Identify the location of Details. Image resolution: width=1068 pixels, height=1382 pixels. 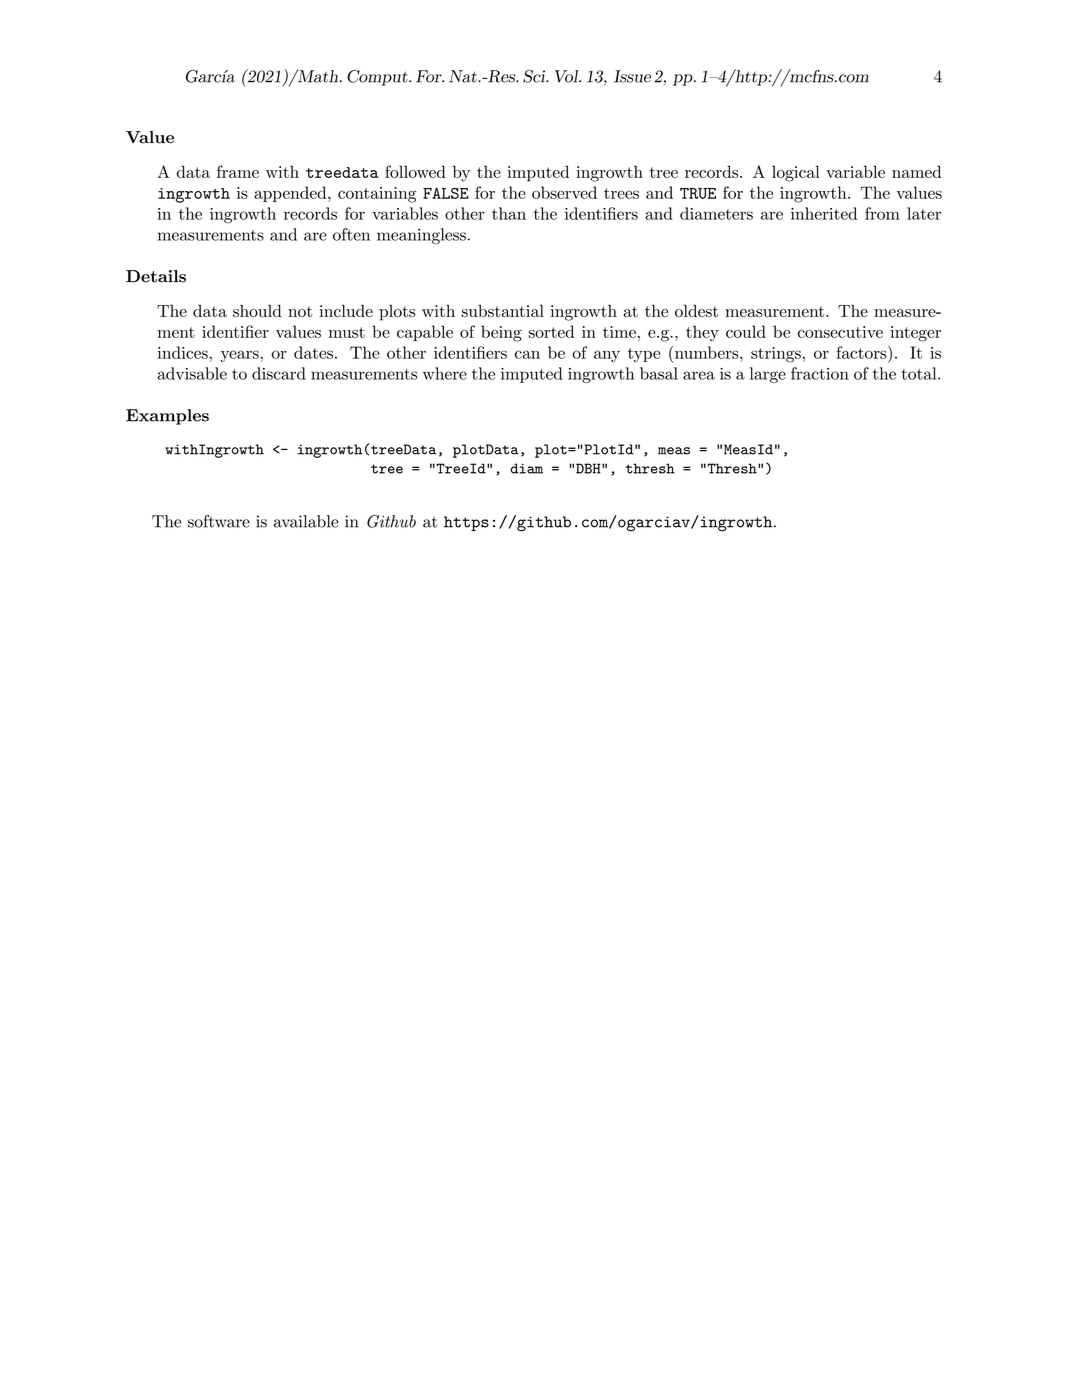
(156, 276).
